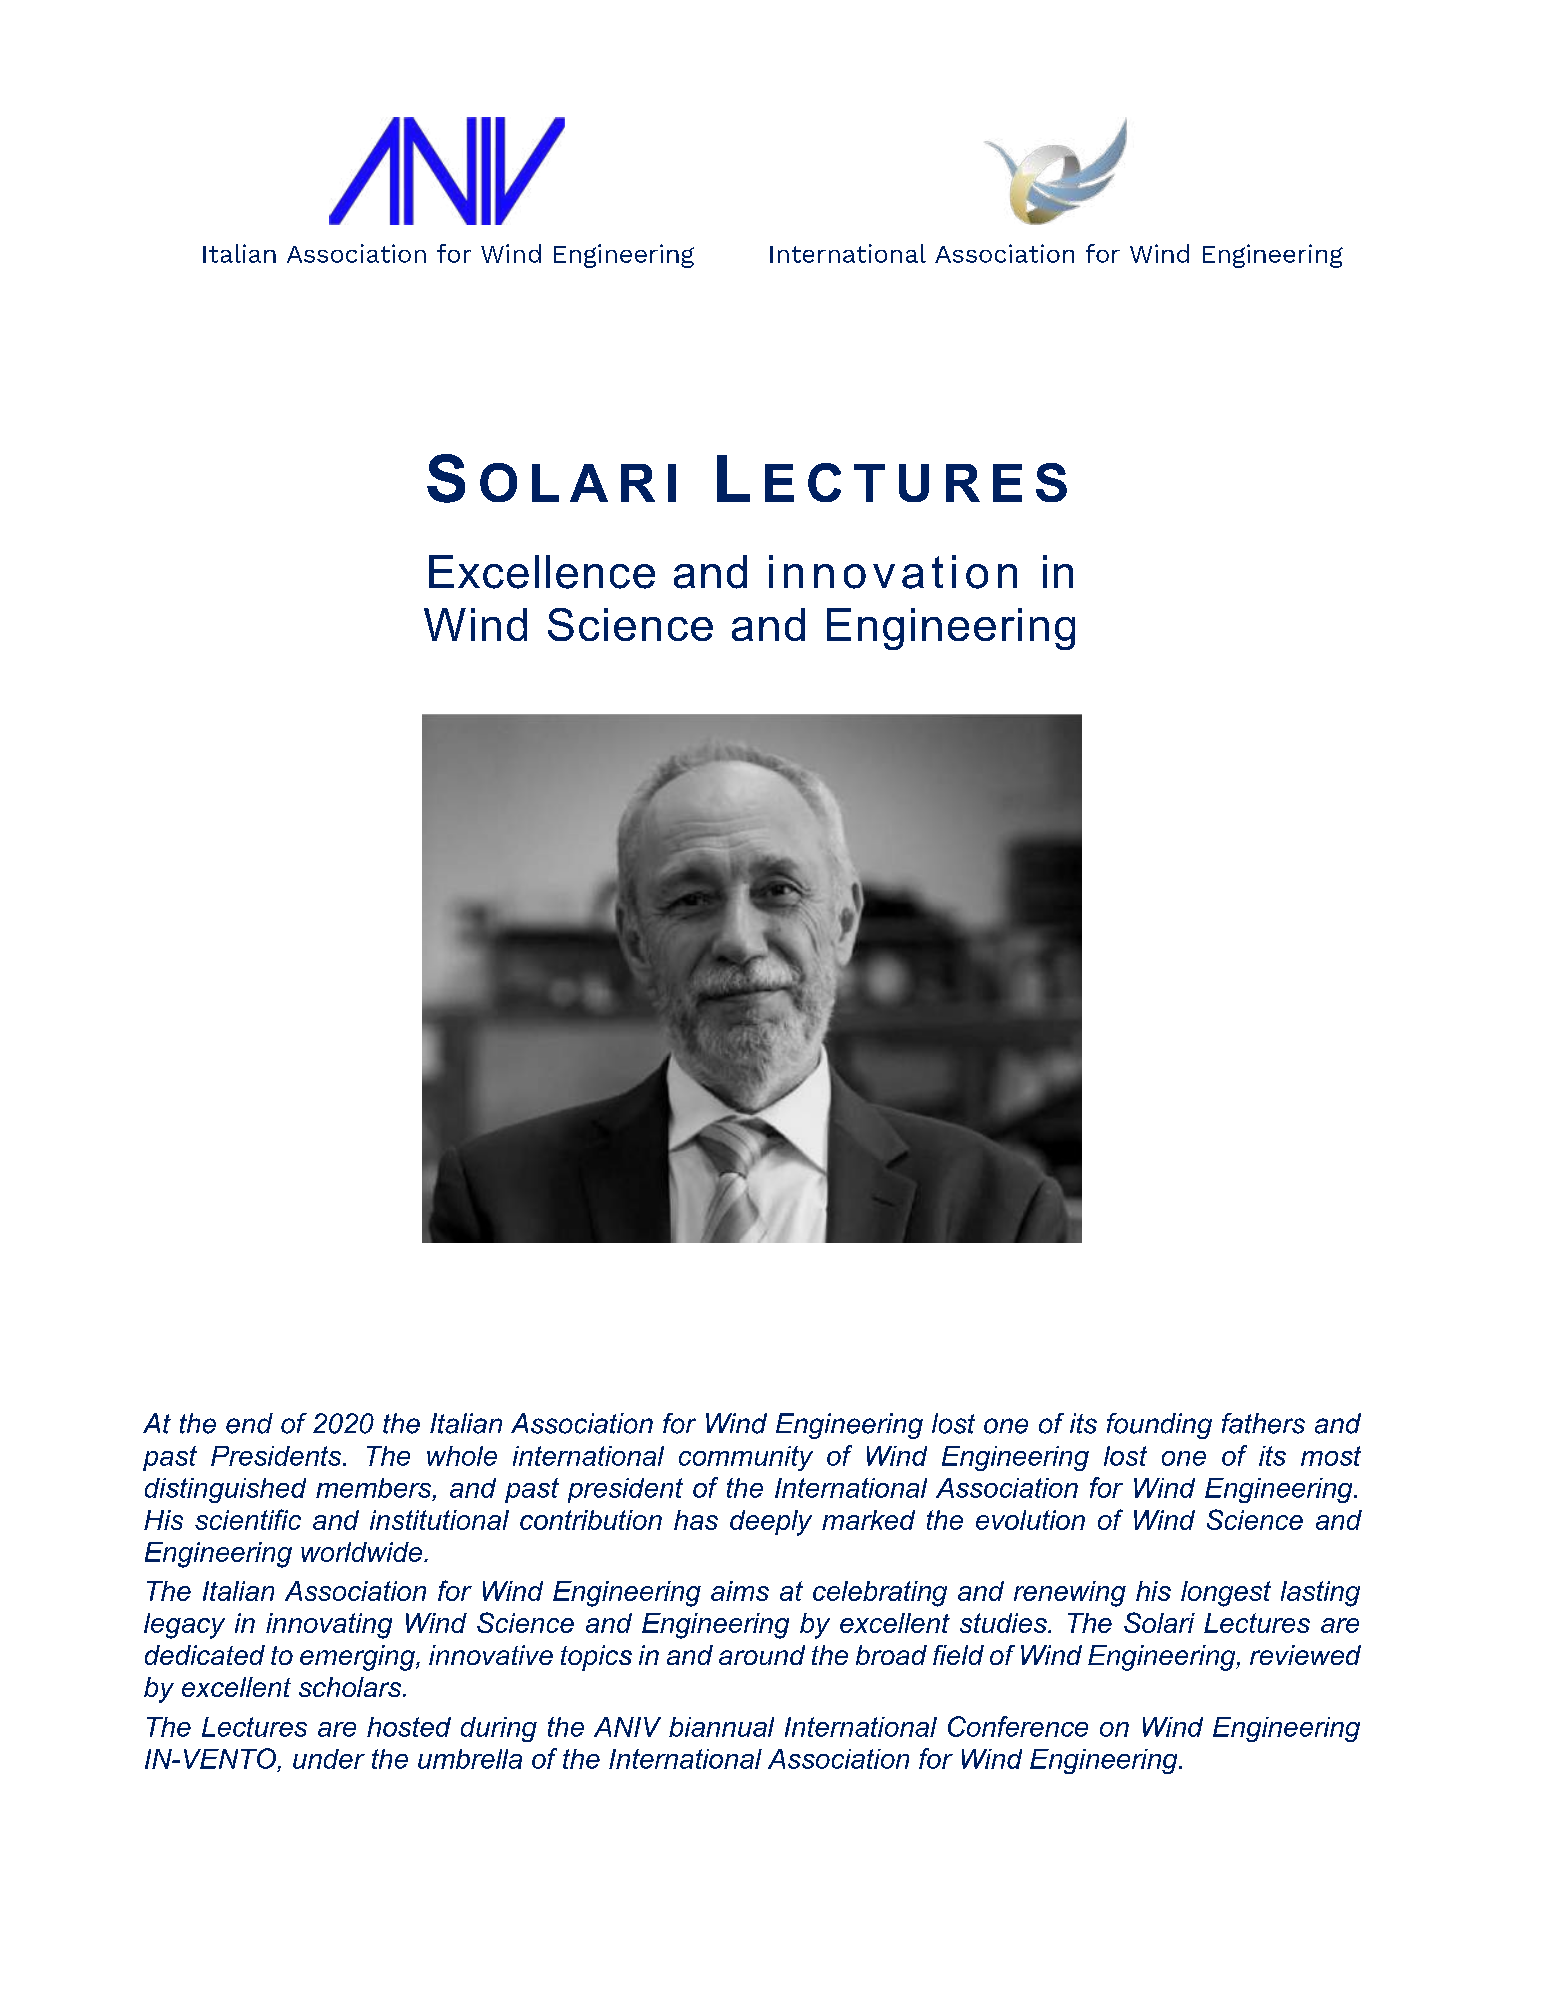  What do you see at coordinates (329, 1759) in the screenshot?
I see `under` at bounding box center [329, 1759].
